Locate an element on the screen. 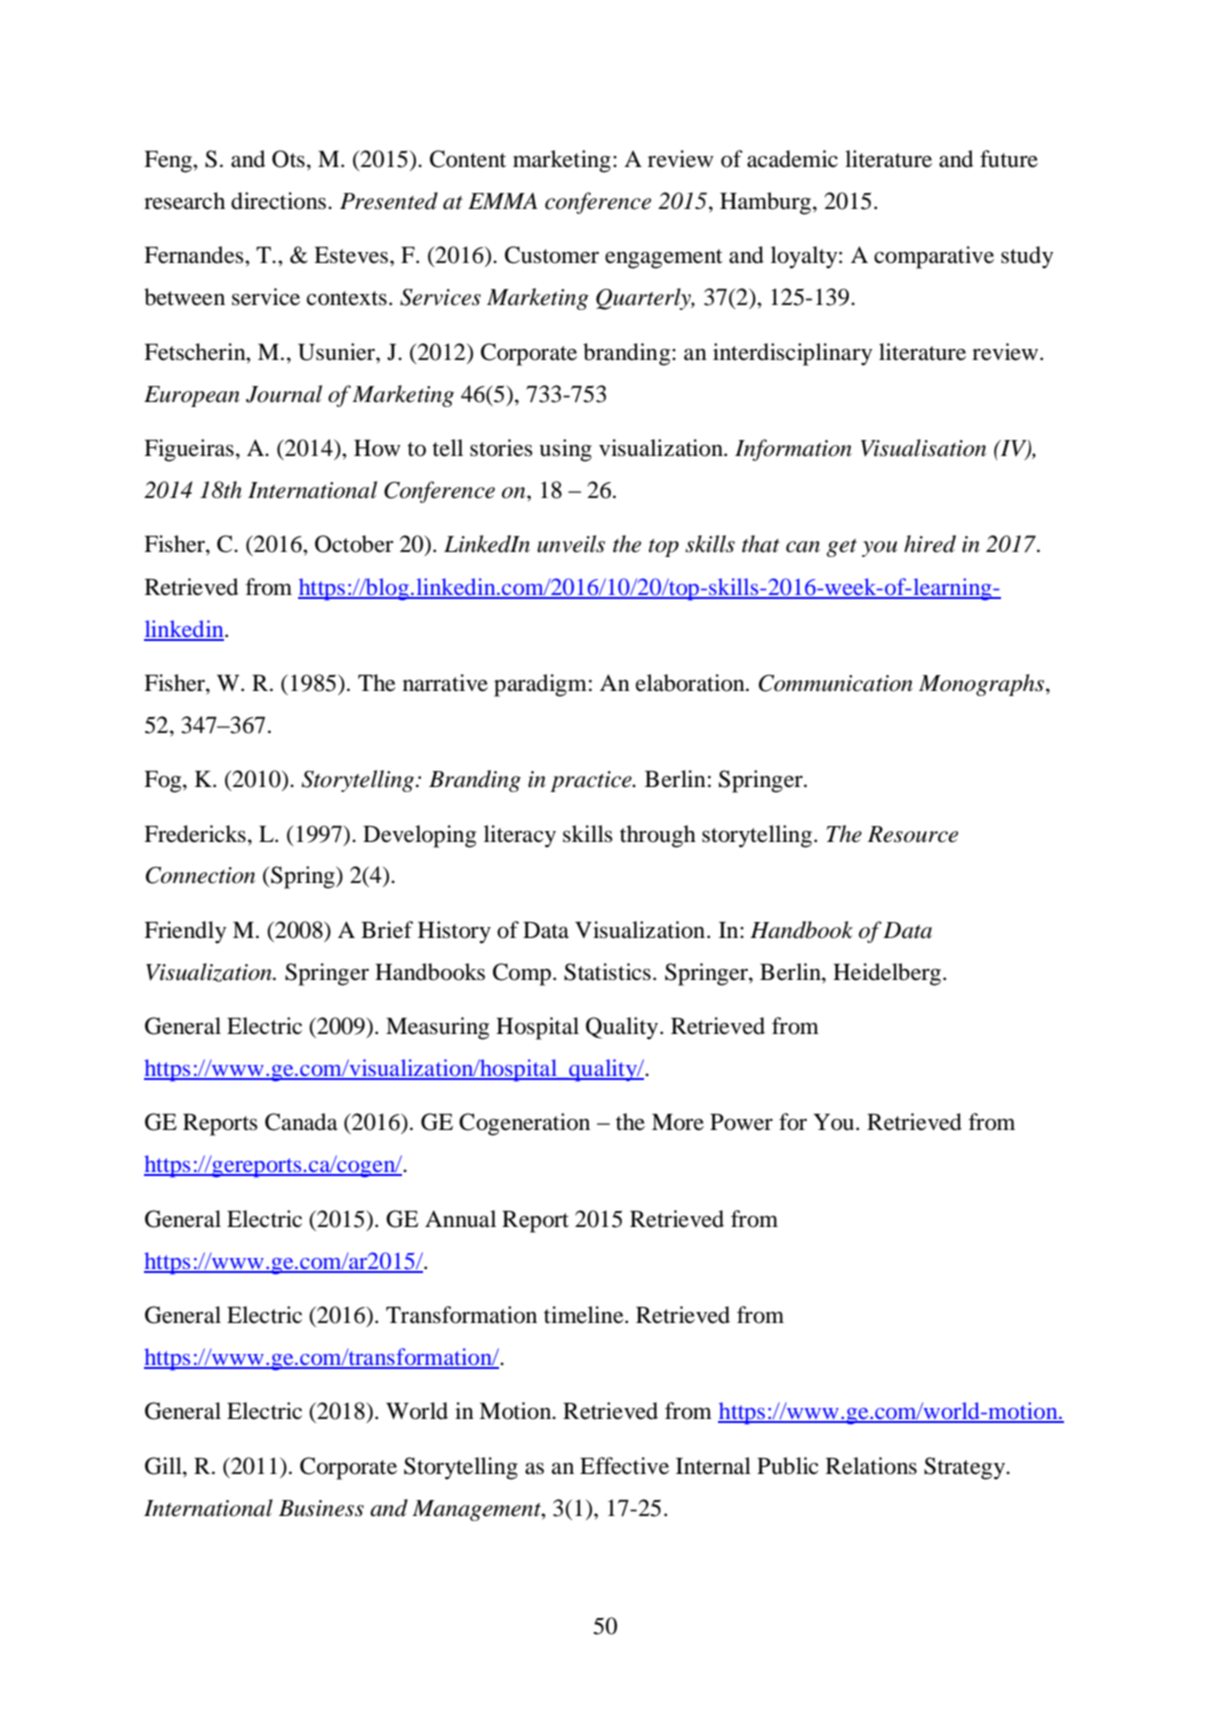  Connection is located at coordinates (200, 875).
